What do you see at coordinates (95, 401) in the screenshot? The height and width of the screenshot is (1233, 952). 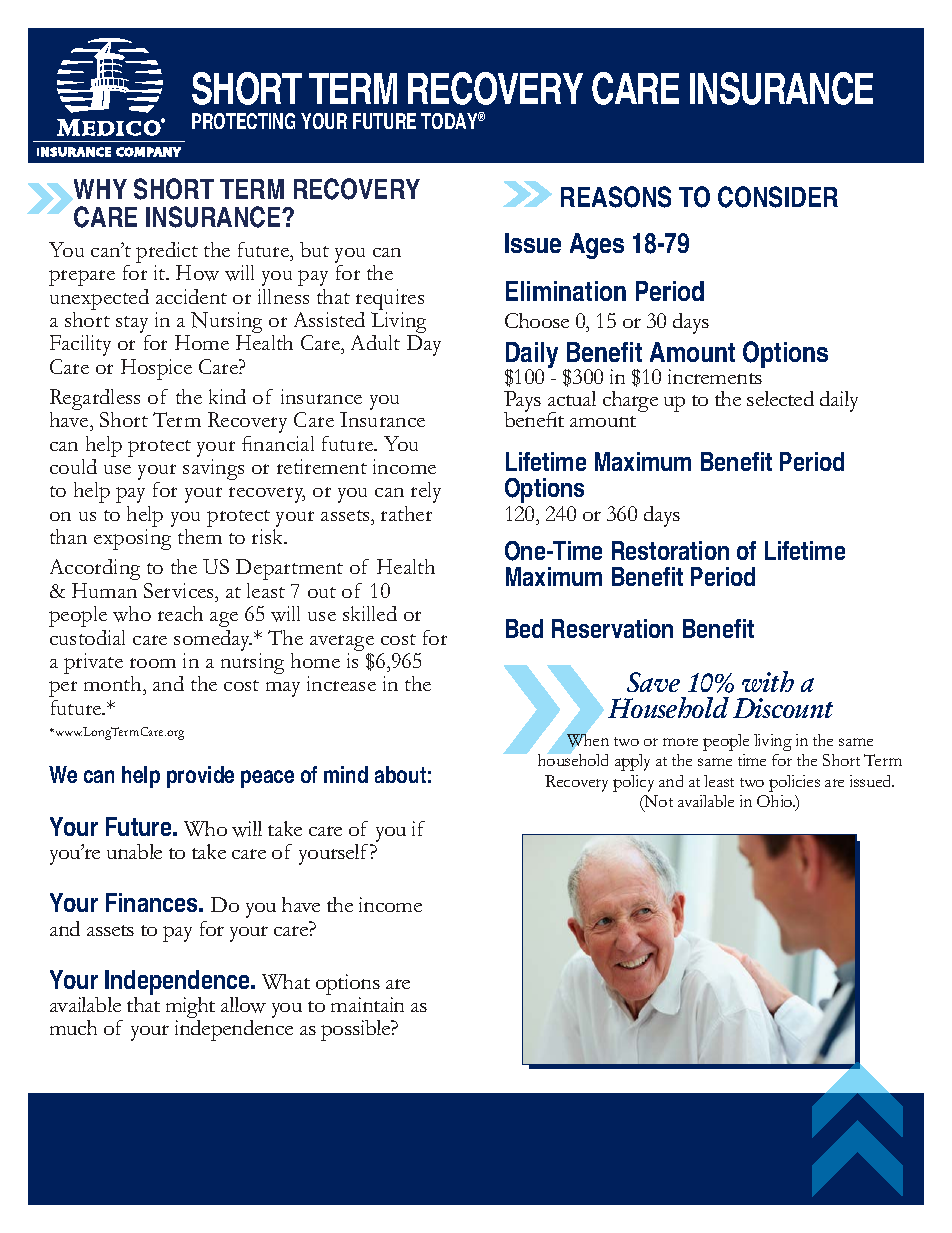 I see `Regardless` at bounding box center [95, 401].
